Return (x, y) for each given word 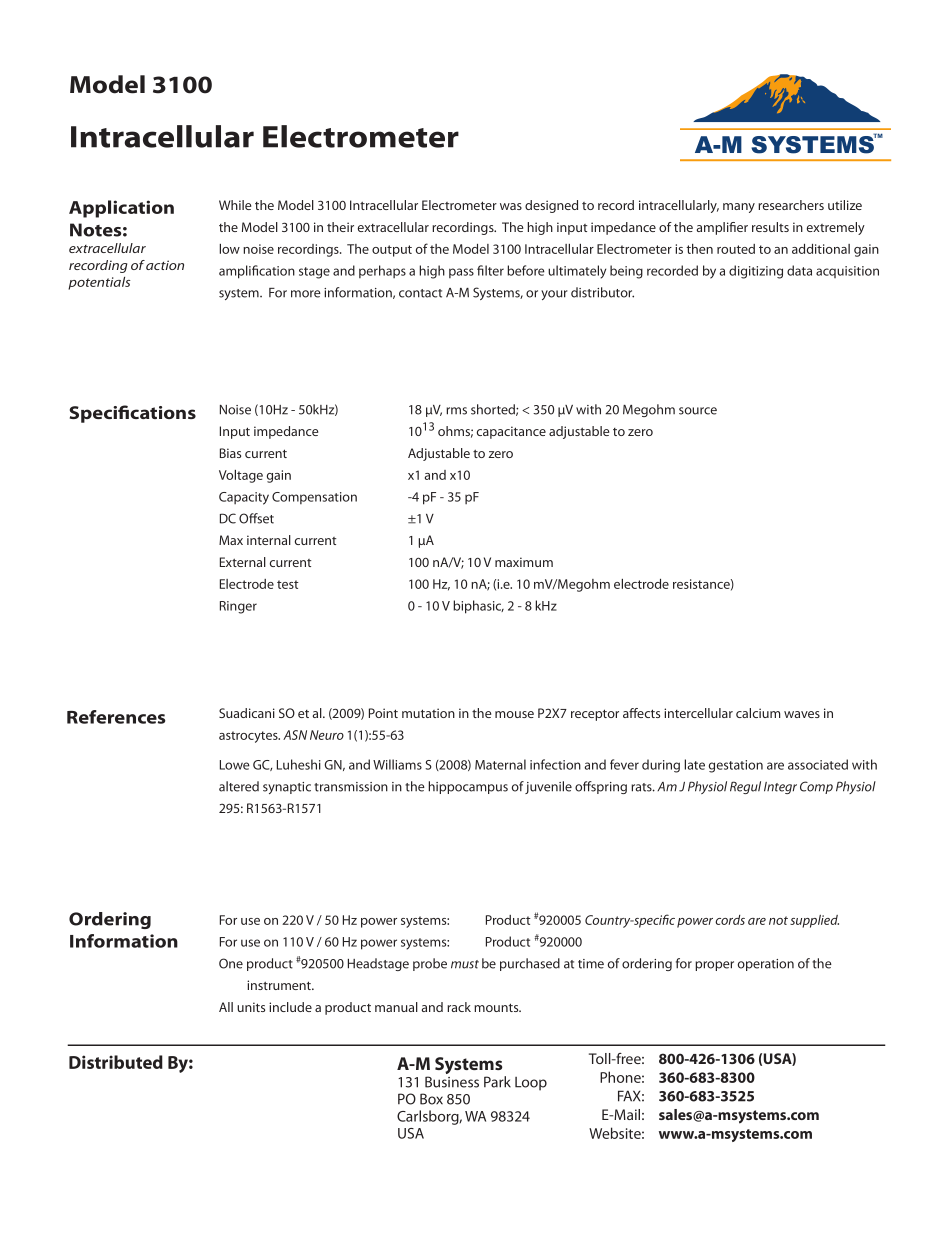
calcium (758, 713)
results (770, 227)
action (165, 265)
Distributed (116, 1062)
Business (452, 1082)
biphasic (478, 607)
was (511, 206)
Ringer (238, 607)
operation (766, 965)
